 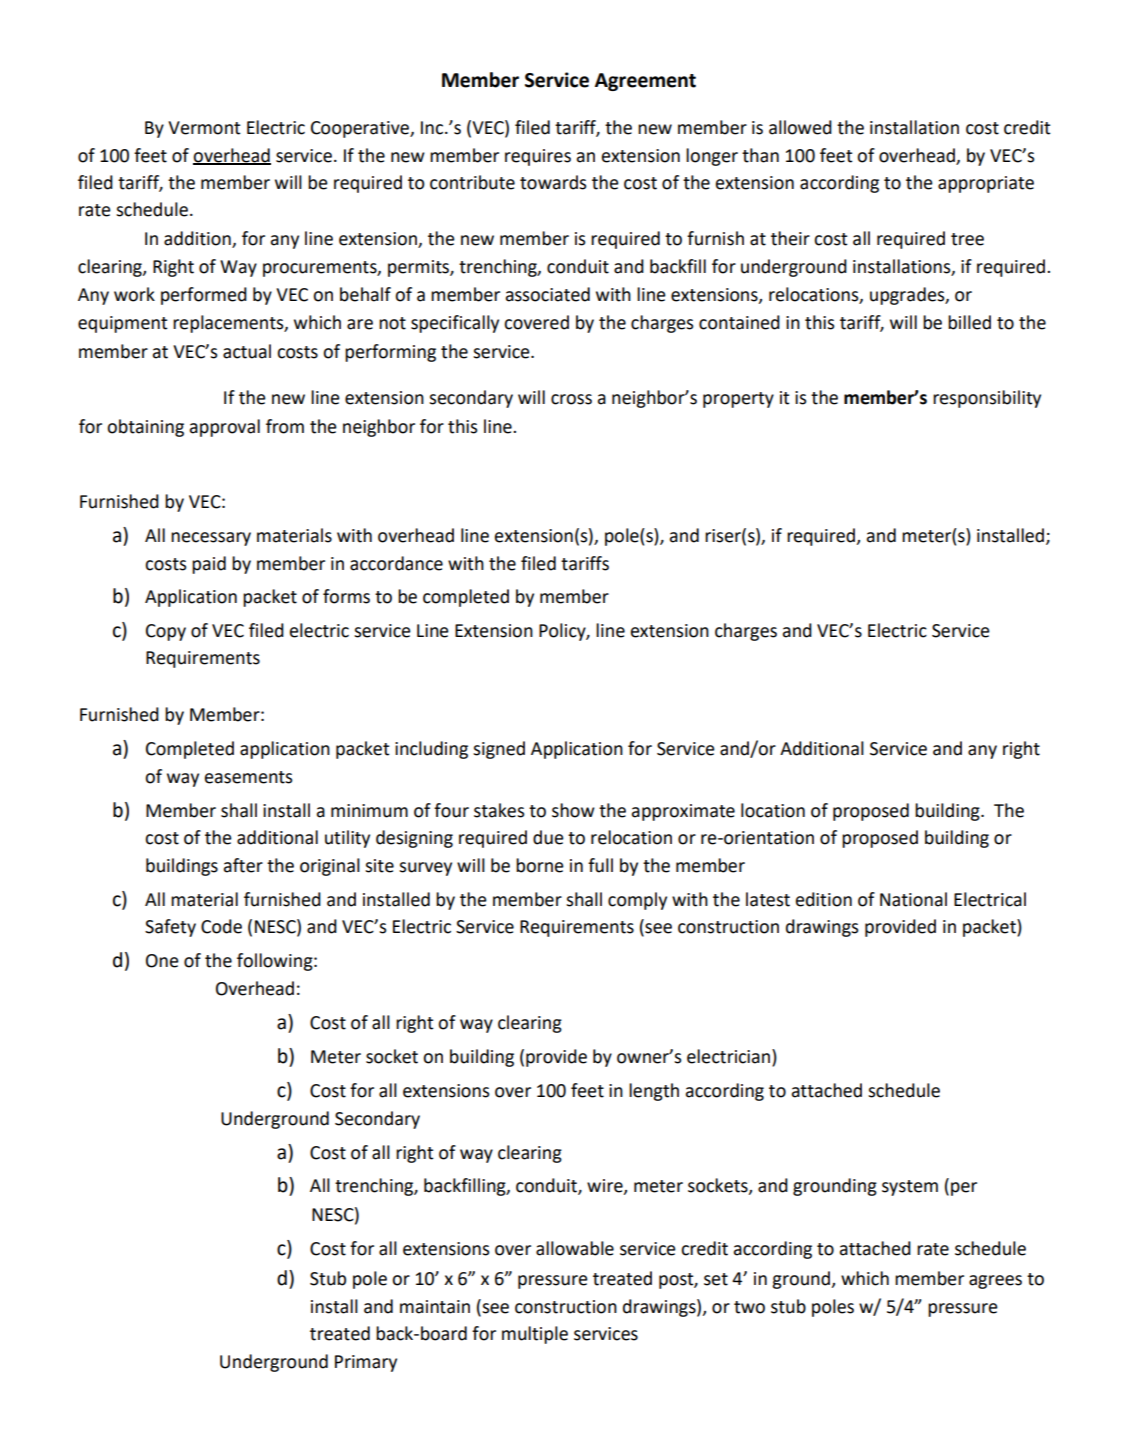 I want to click on National, so click(x=913, y=899).
